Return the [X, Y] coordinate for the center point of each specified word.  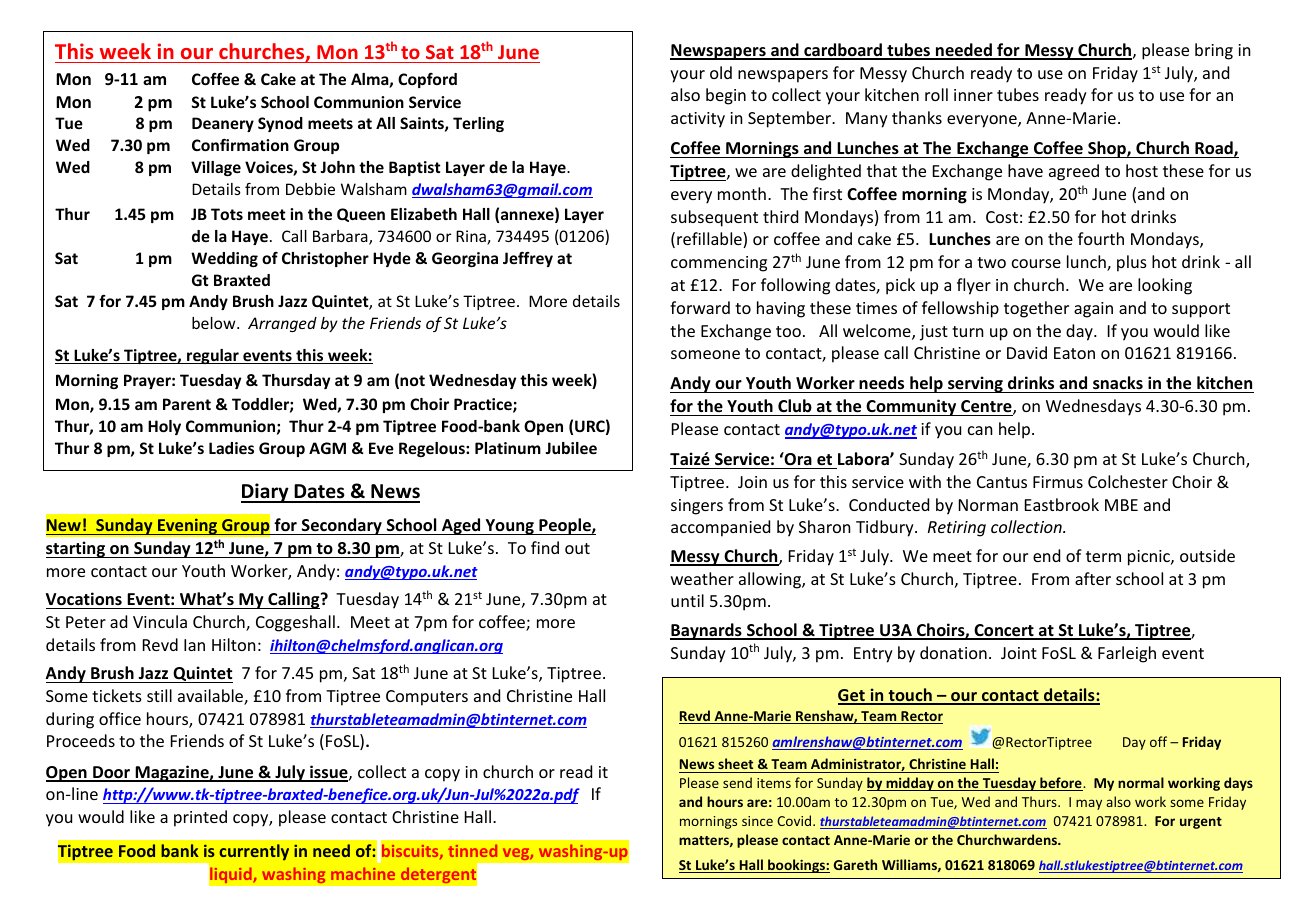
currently [254, 852]
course [1036, 263]
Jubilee [571, 448]
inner [973, 95]
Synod [280, 124]
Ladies [231, 448]
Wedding [224, 259]
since [757, 821]
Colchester [1128, 481]
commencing [719, 264]
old [721, 72]
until [687, 600]
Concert [1004, 631]
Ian [194, 645]
